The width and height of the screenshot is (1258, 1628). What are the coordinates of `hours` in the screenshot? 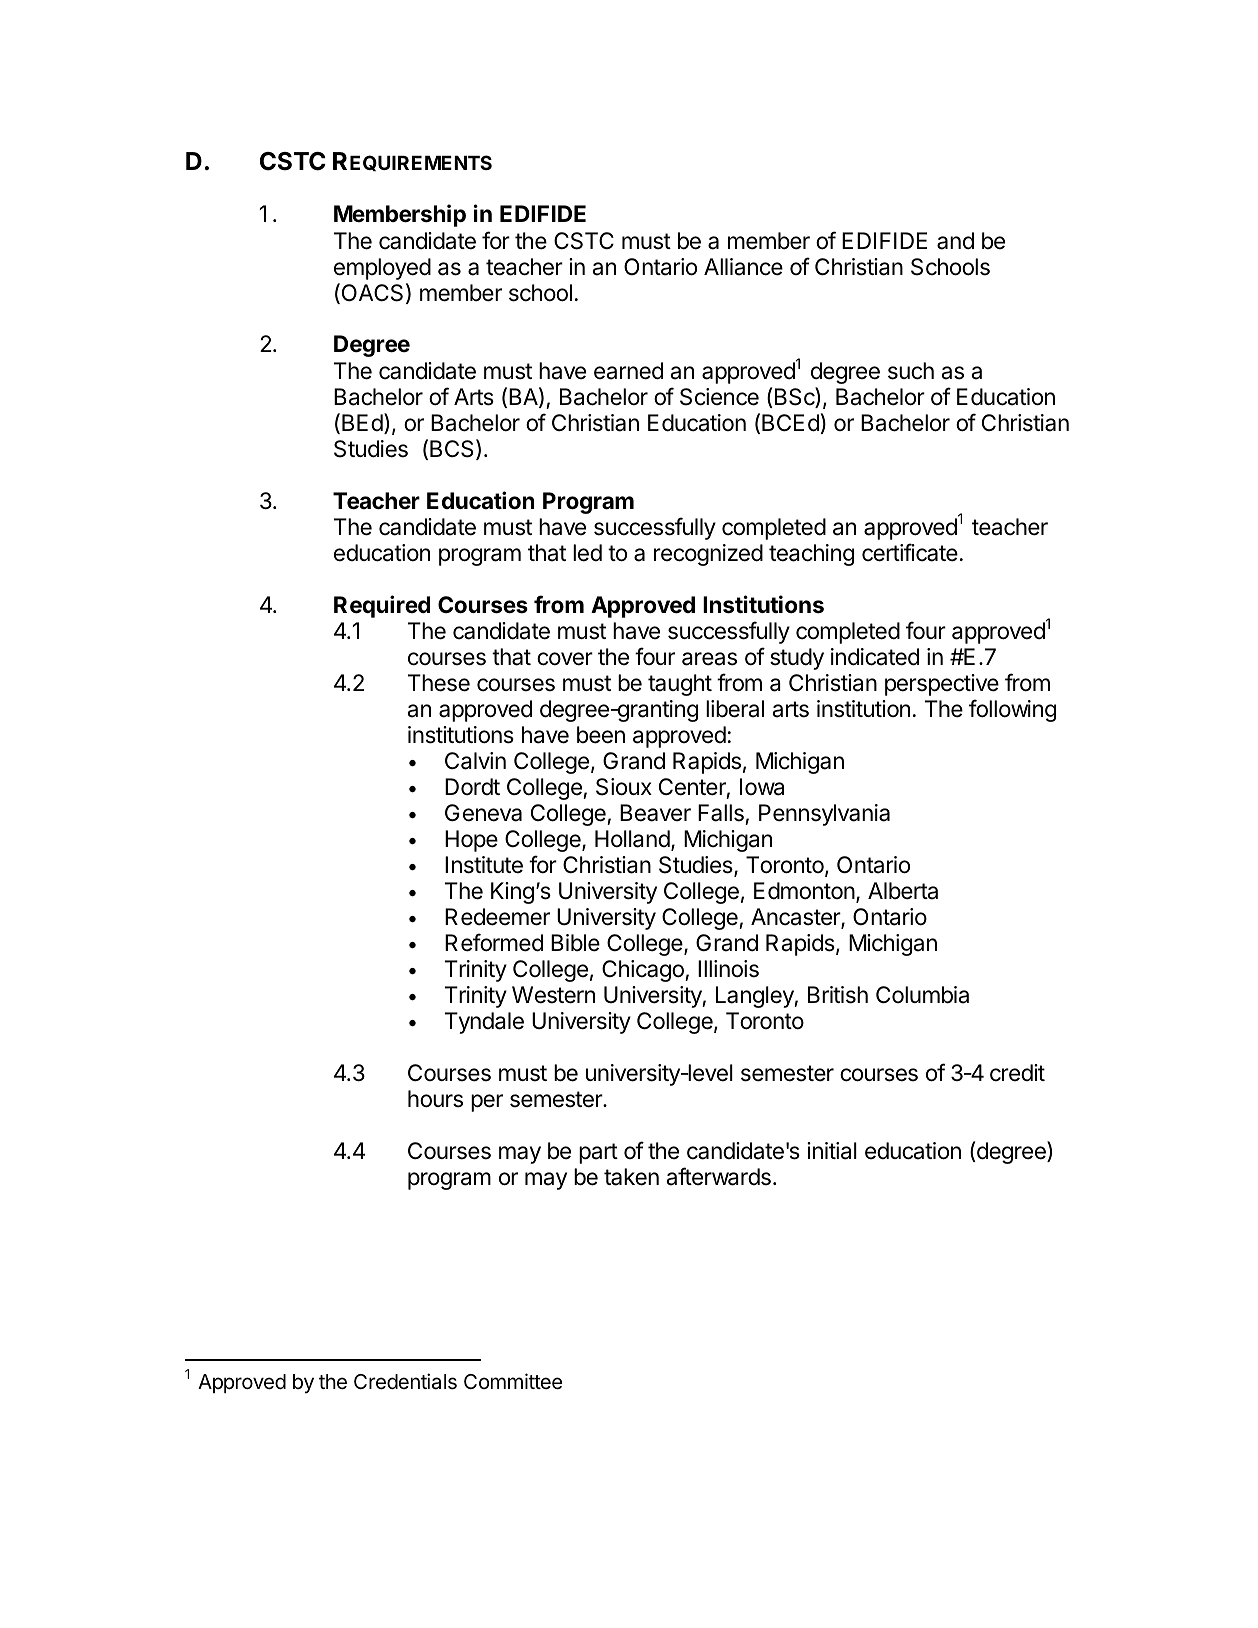 It's located at (435, 1099).
